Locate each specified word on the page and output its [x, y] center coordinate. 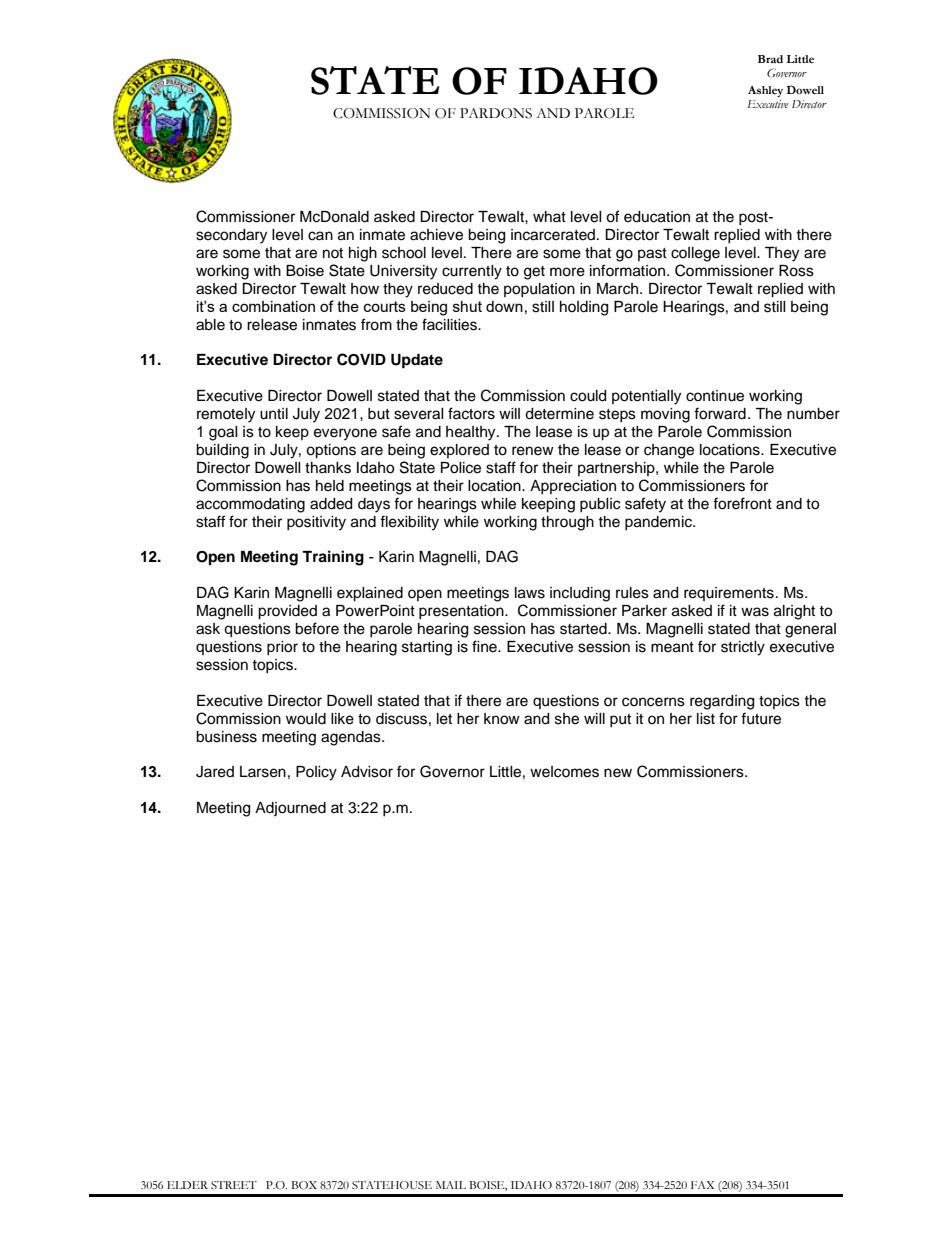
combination [273, 306]
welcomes [564, 772]
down [504, 306]
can [320, 236]
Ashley [765, 91]
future [761, 718]
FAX [703, 1185]
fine [485, 646]
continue [715, 396]
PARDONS [496, 113]
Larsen [263, 772]
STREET [234, 1185]
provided [287, 612]
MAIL [451, 1185]
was [755, 612]
